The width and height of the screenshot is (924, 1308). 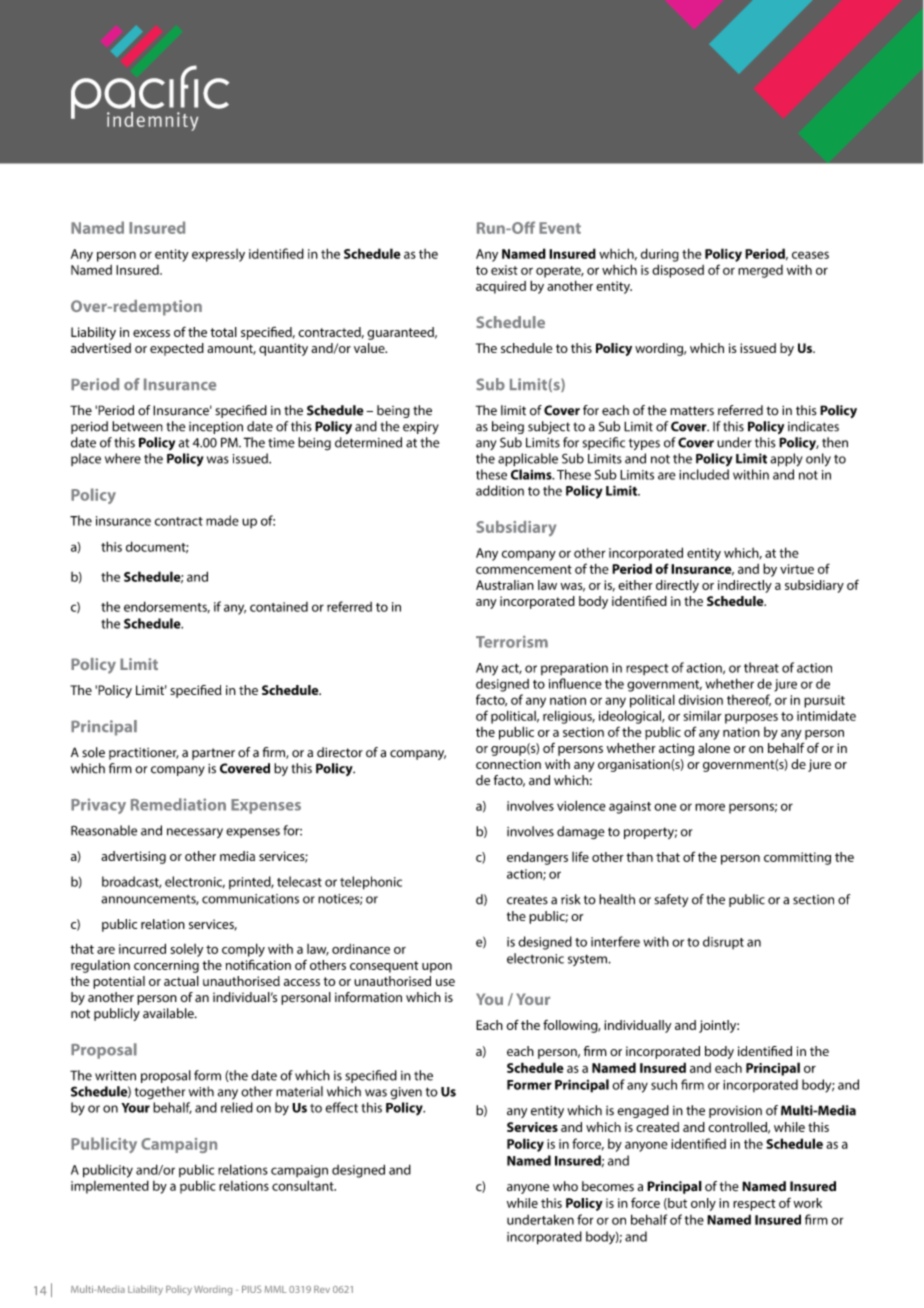 What do you see at coordinates (797, 569) in the screenshot?
I see `virtue` at bounding box center [797, 569].
